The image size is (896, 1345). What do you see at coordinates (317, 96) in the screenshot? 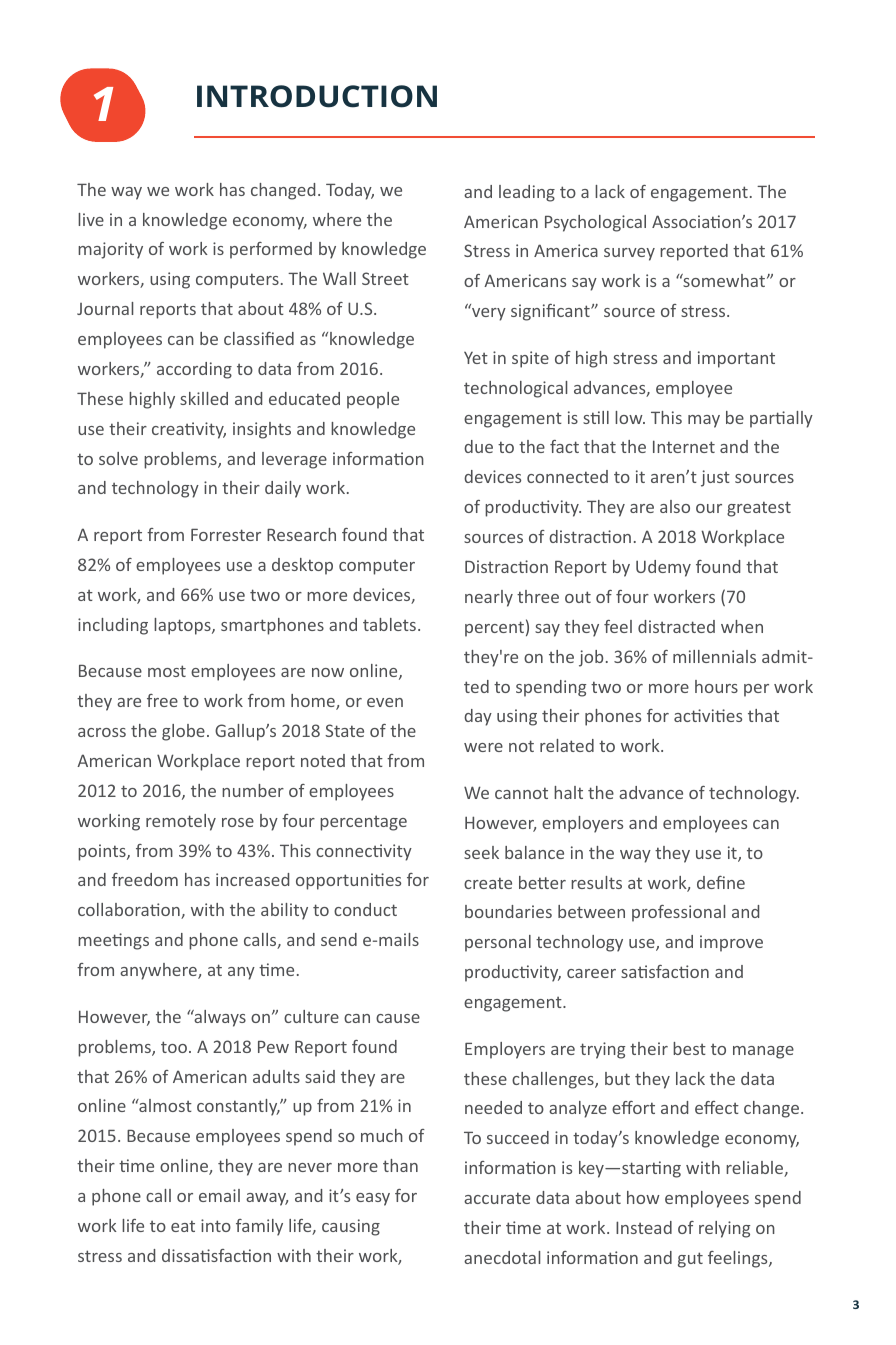
I see `INTRODUCTION` at bounding box center [317, 96].
